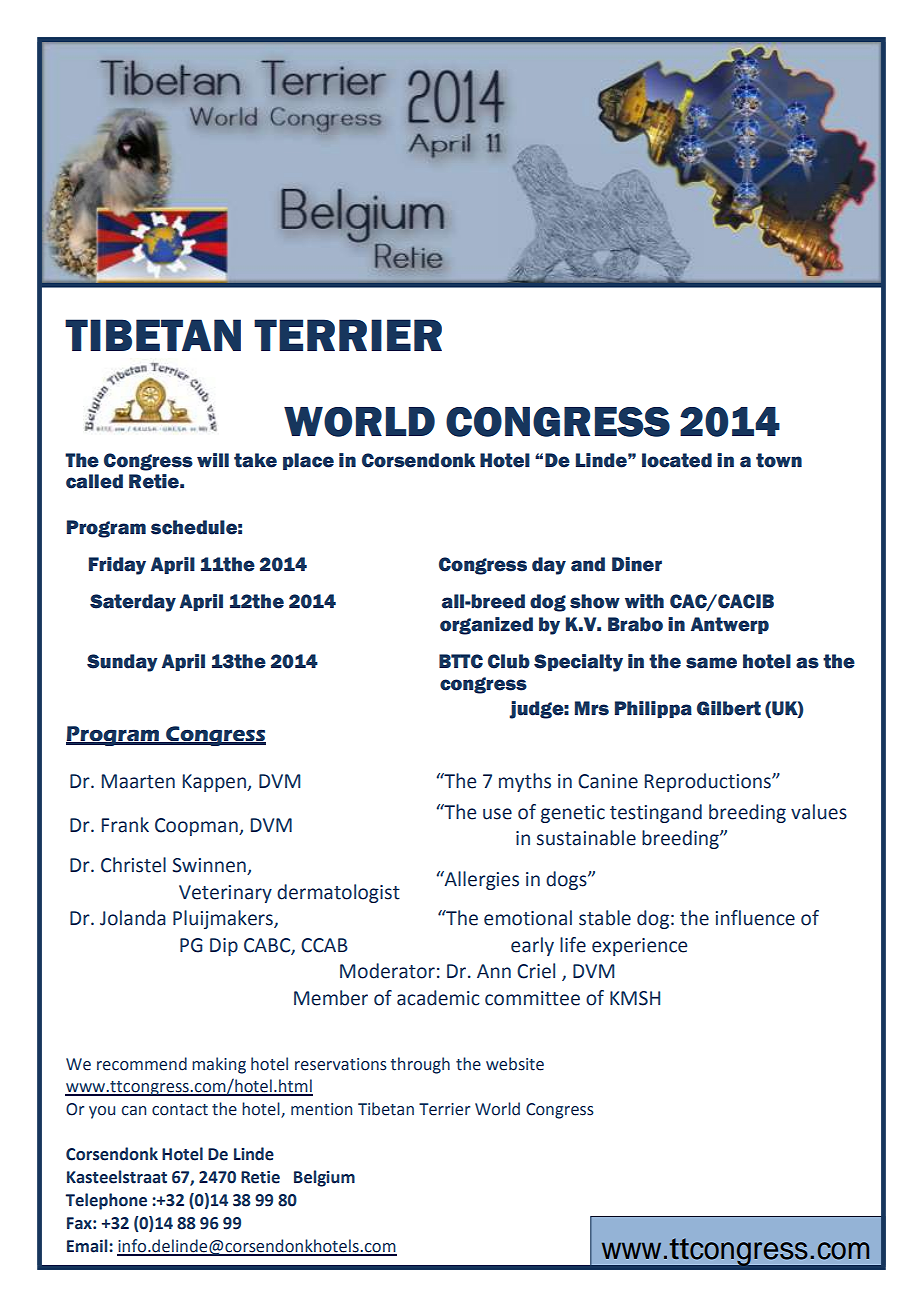 The width and height of the page is (924, 1307). I want to click on Gilbert, so click(729, 708).
